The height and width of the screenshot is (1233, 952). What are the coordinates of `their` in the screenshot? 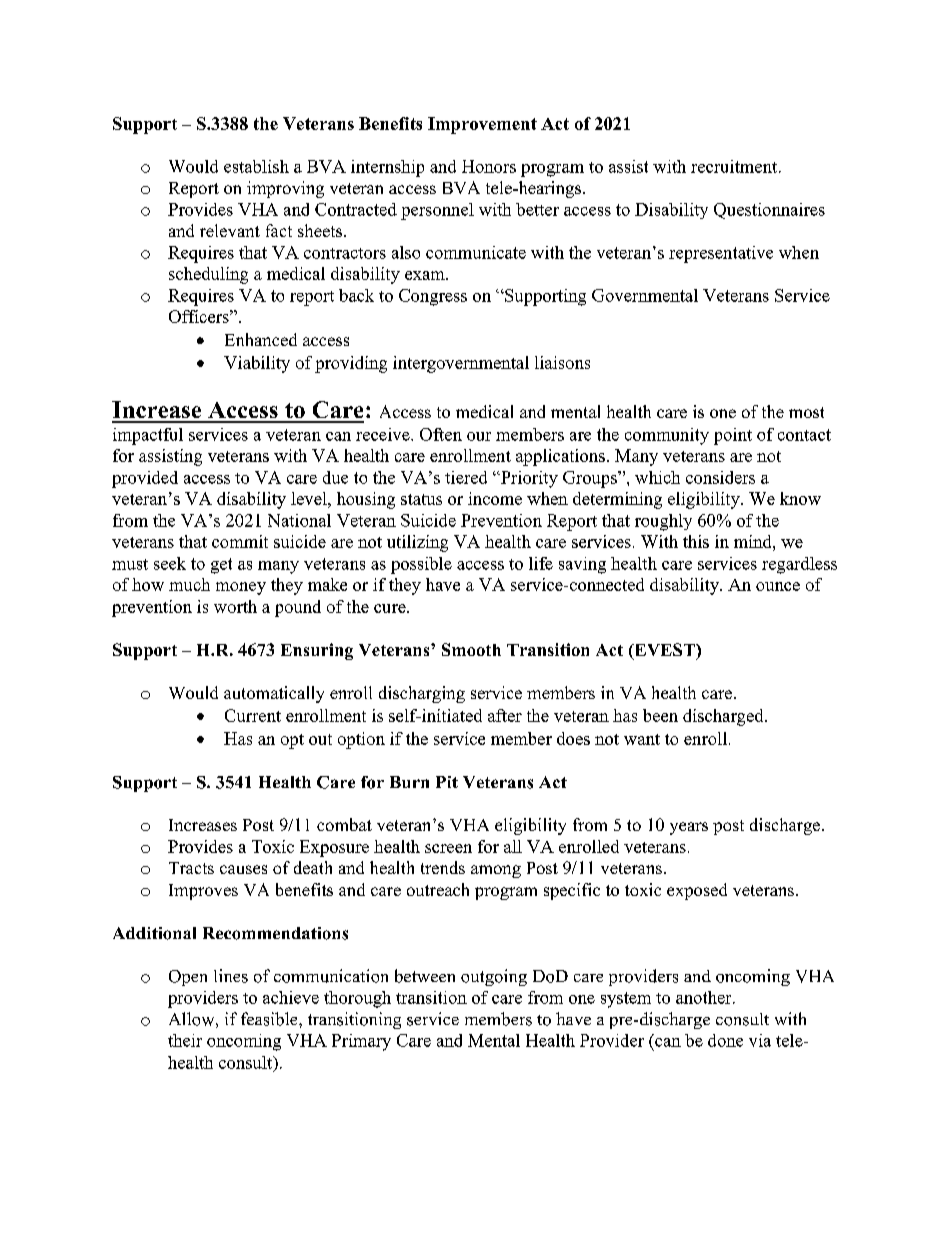 It's located at (185, 1040).
